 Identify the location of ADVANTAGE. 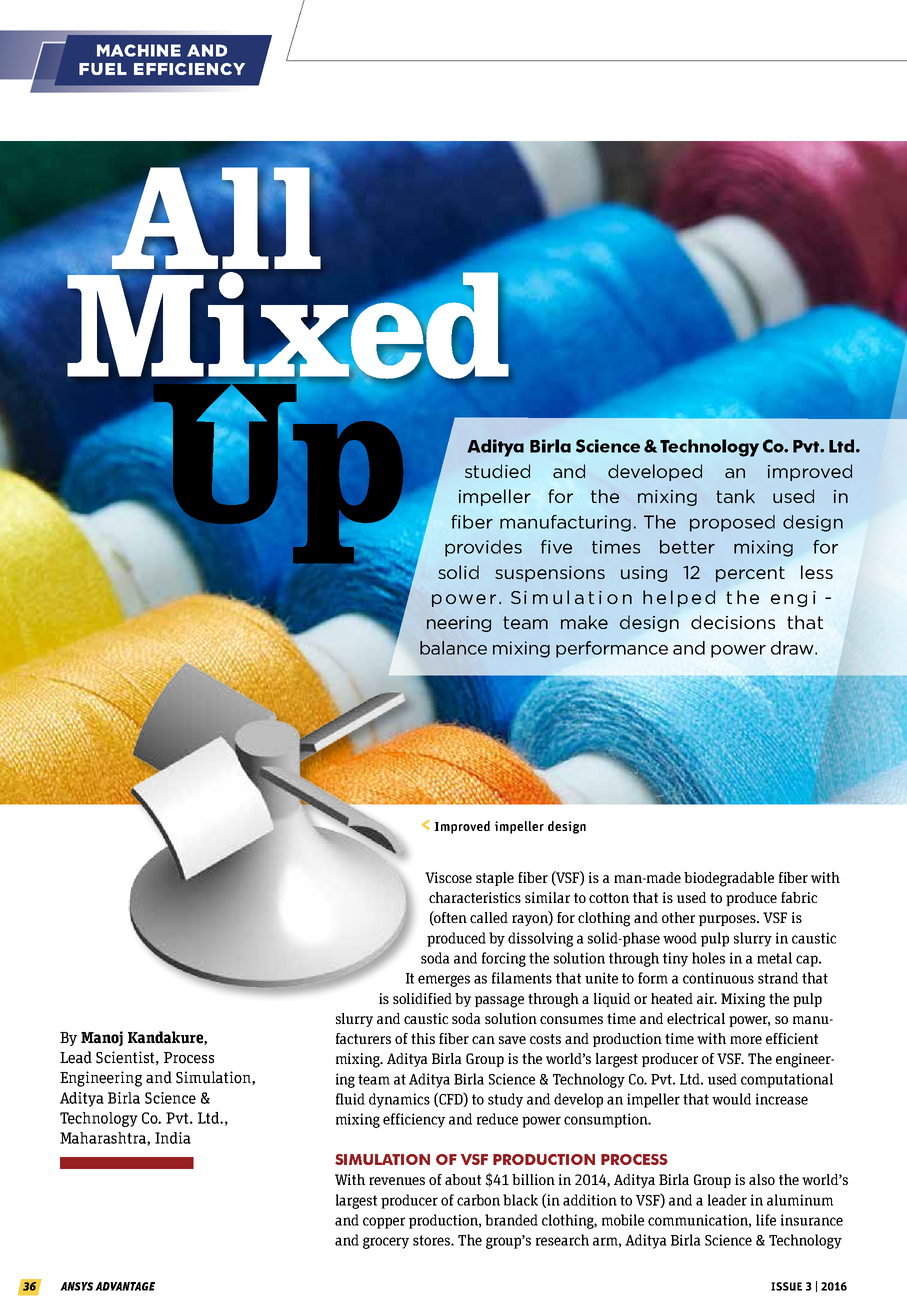
(125, 1286).
